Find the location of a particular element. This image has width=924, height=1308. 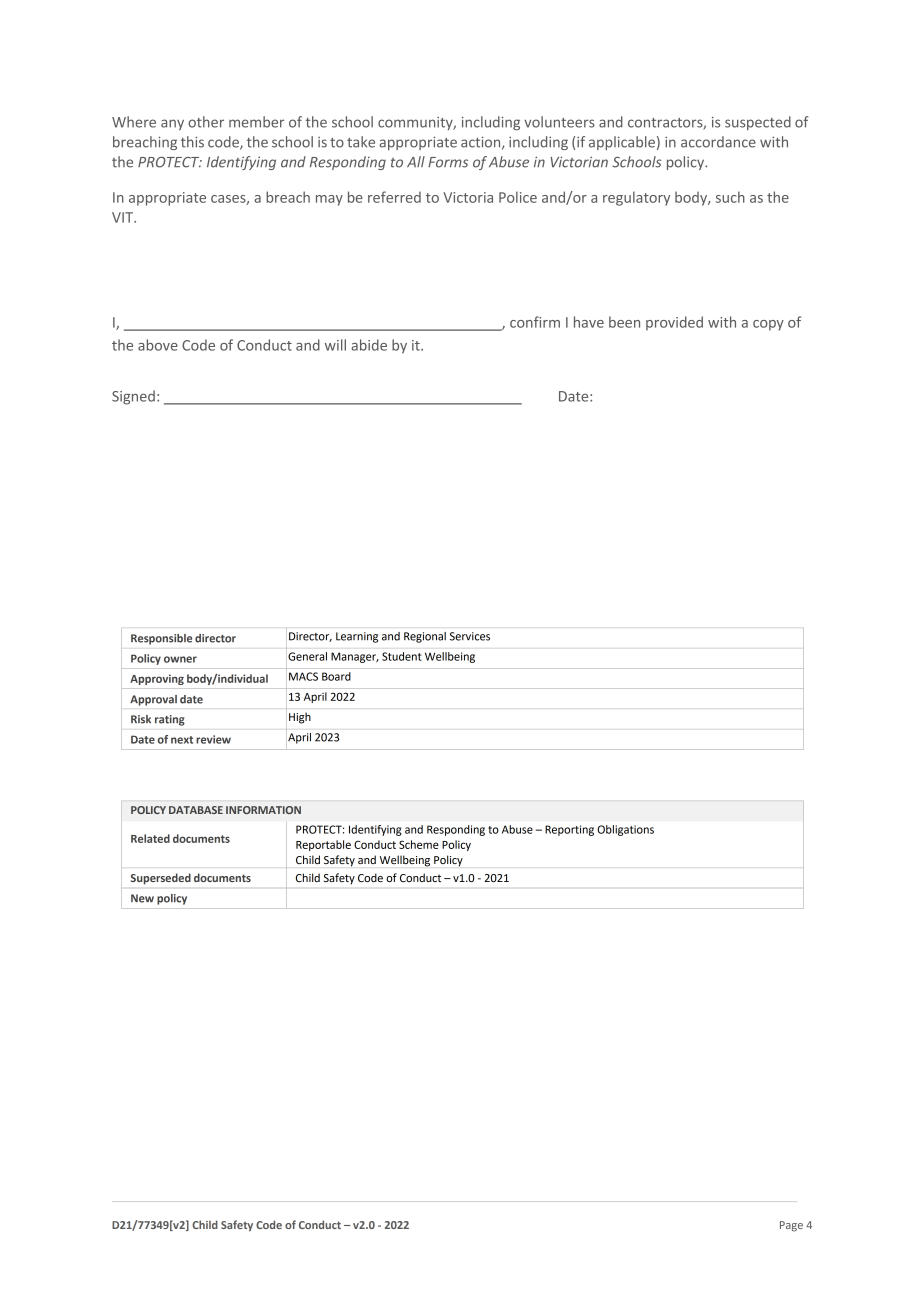

owner is located at coordinates (180, 659).
